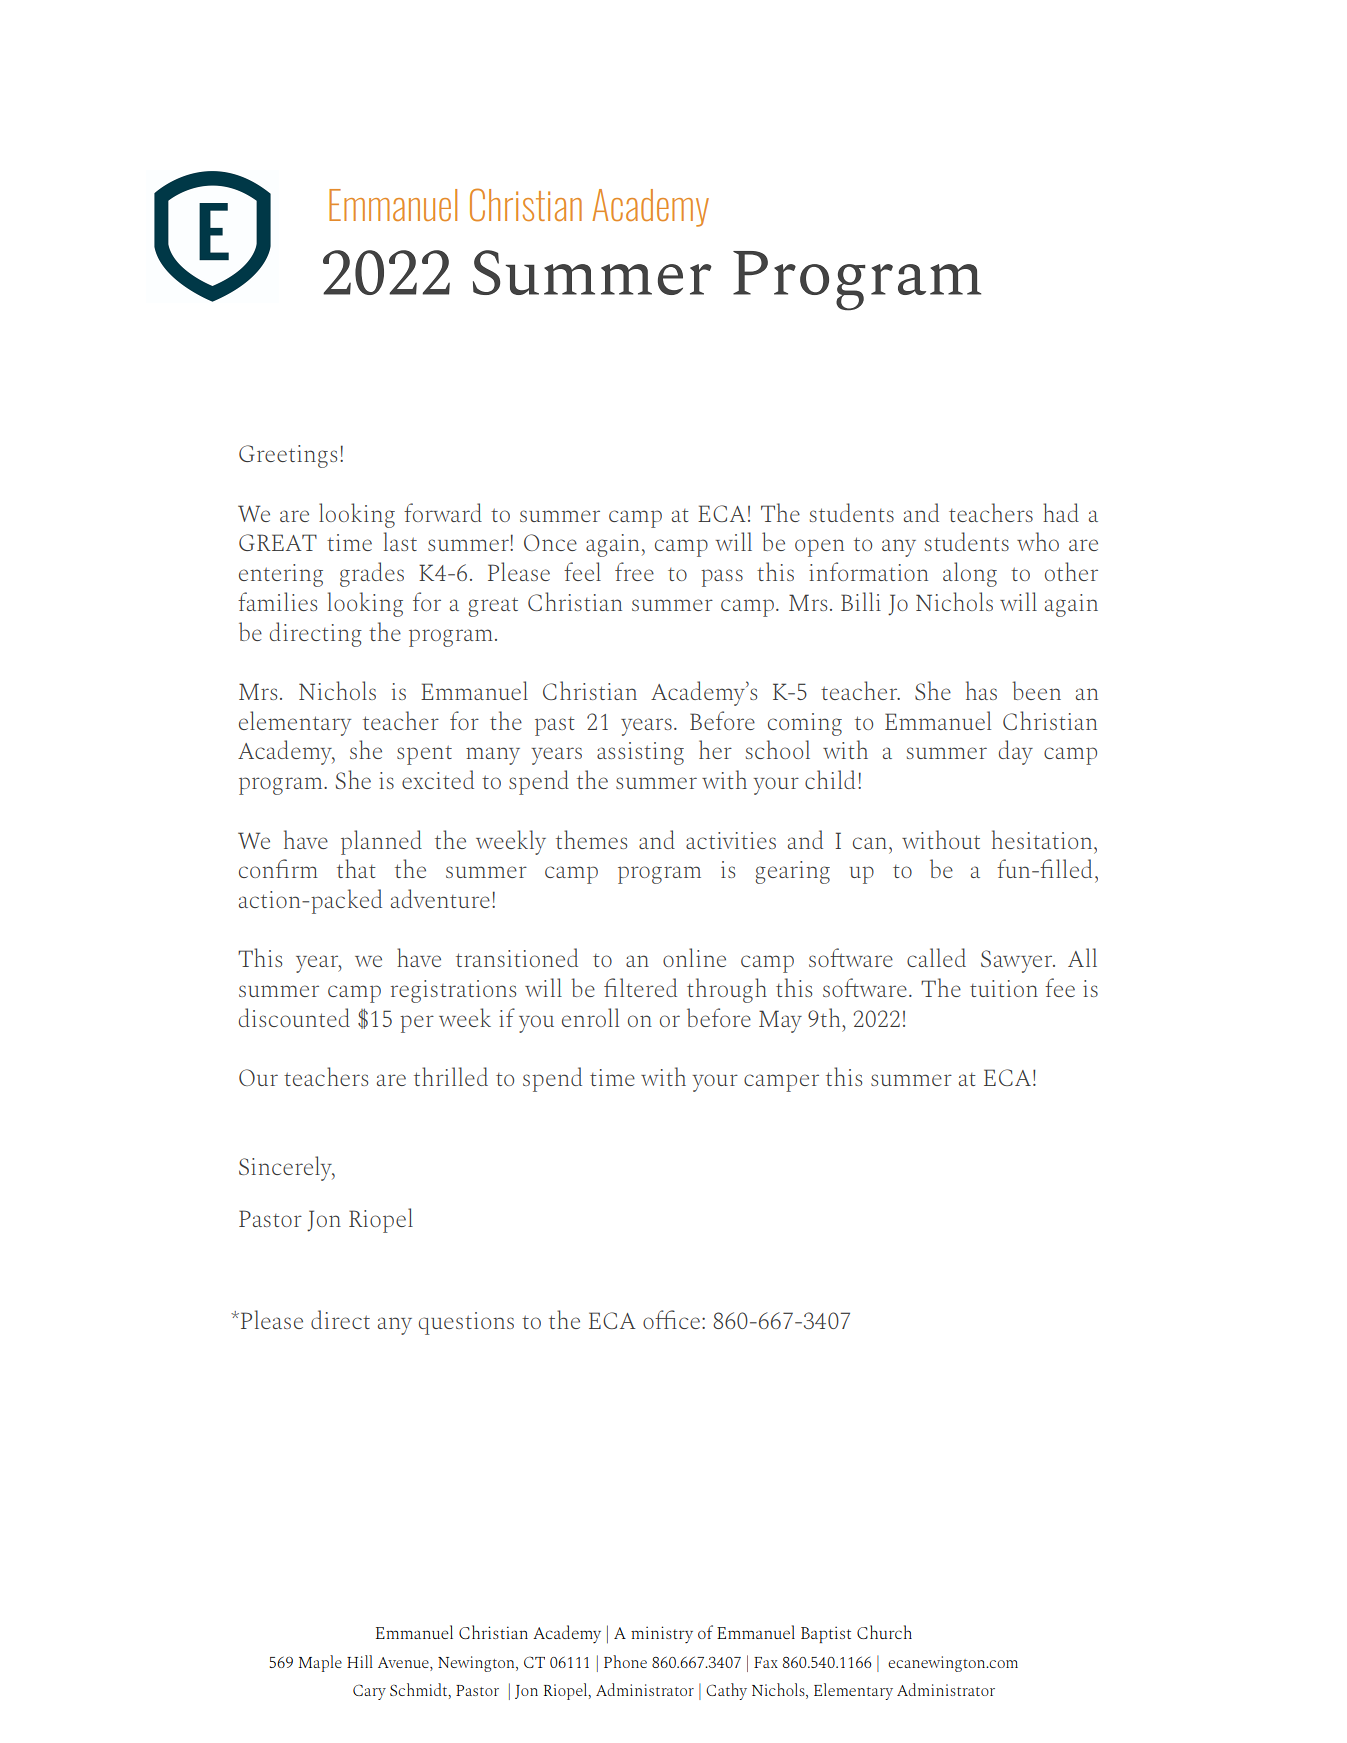  What do you see at coordinates (424, 755) in the page?
I see `spent` at bounding box center [424, 755].
